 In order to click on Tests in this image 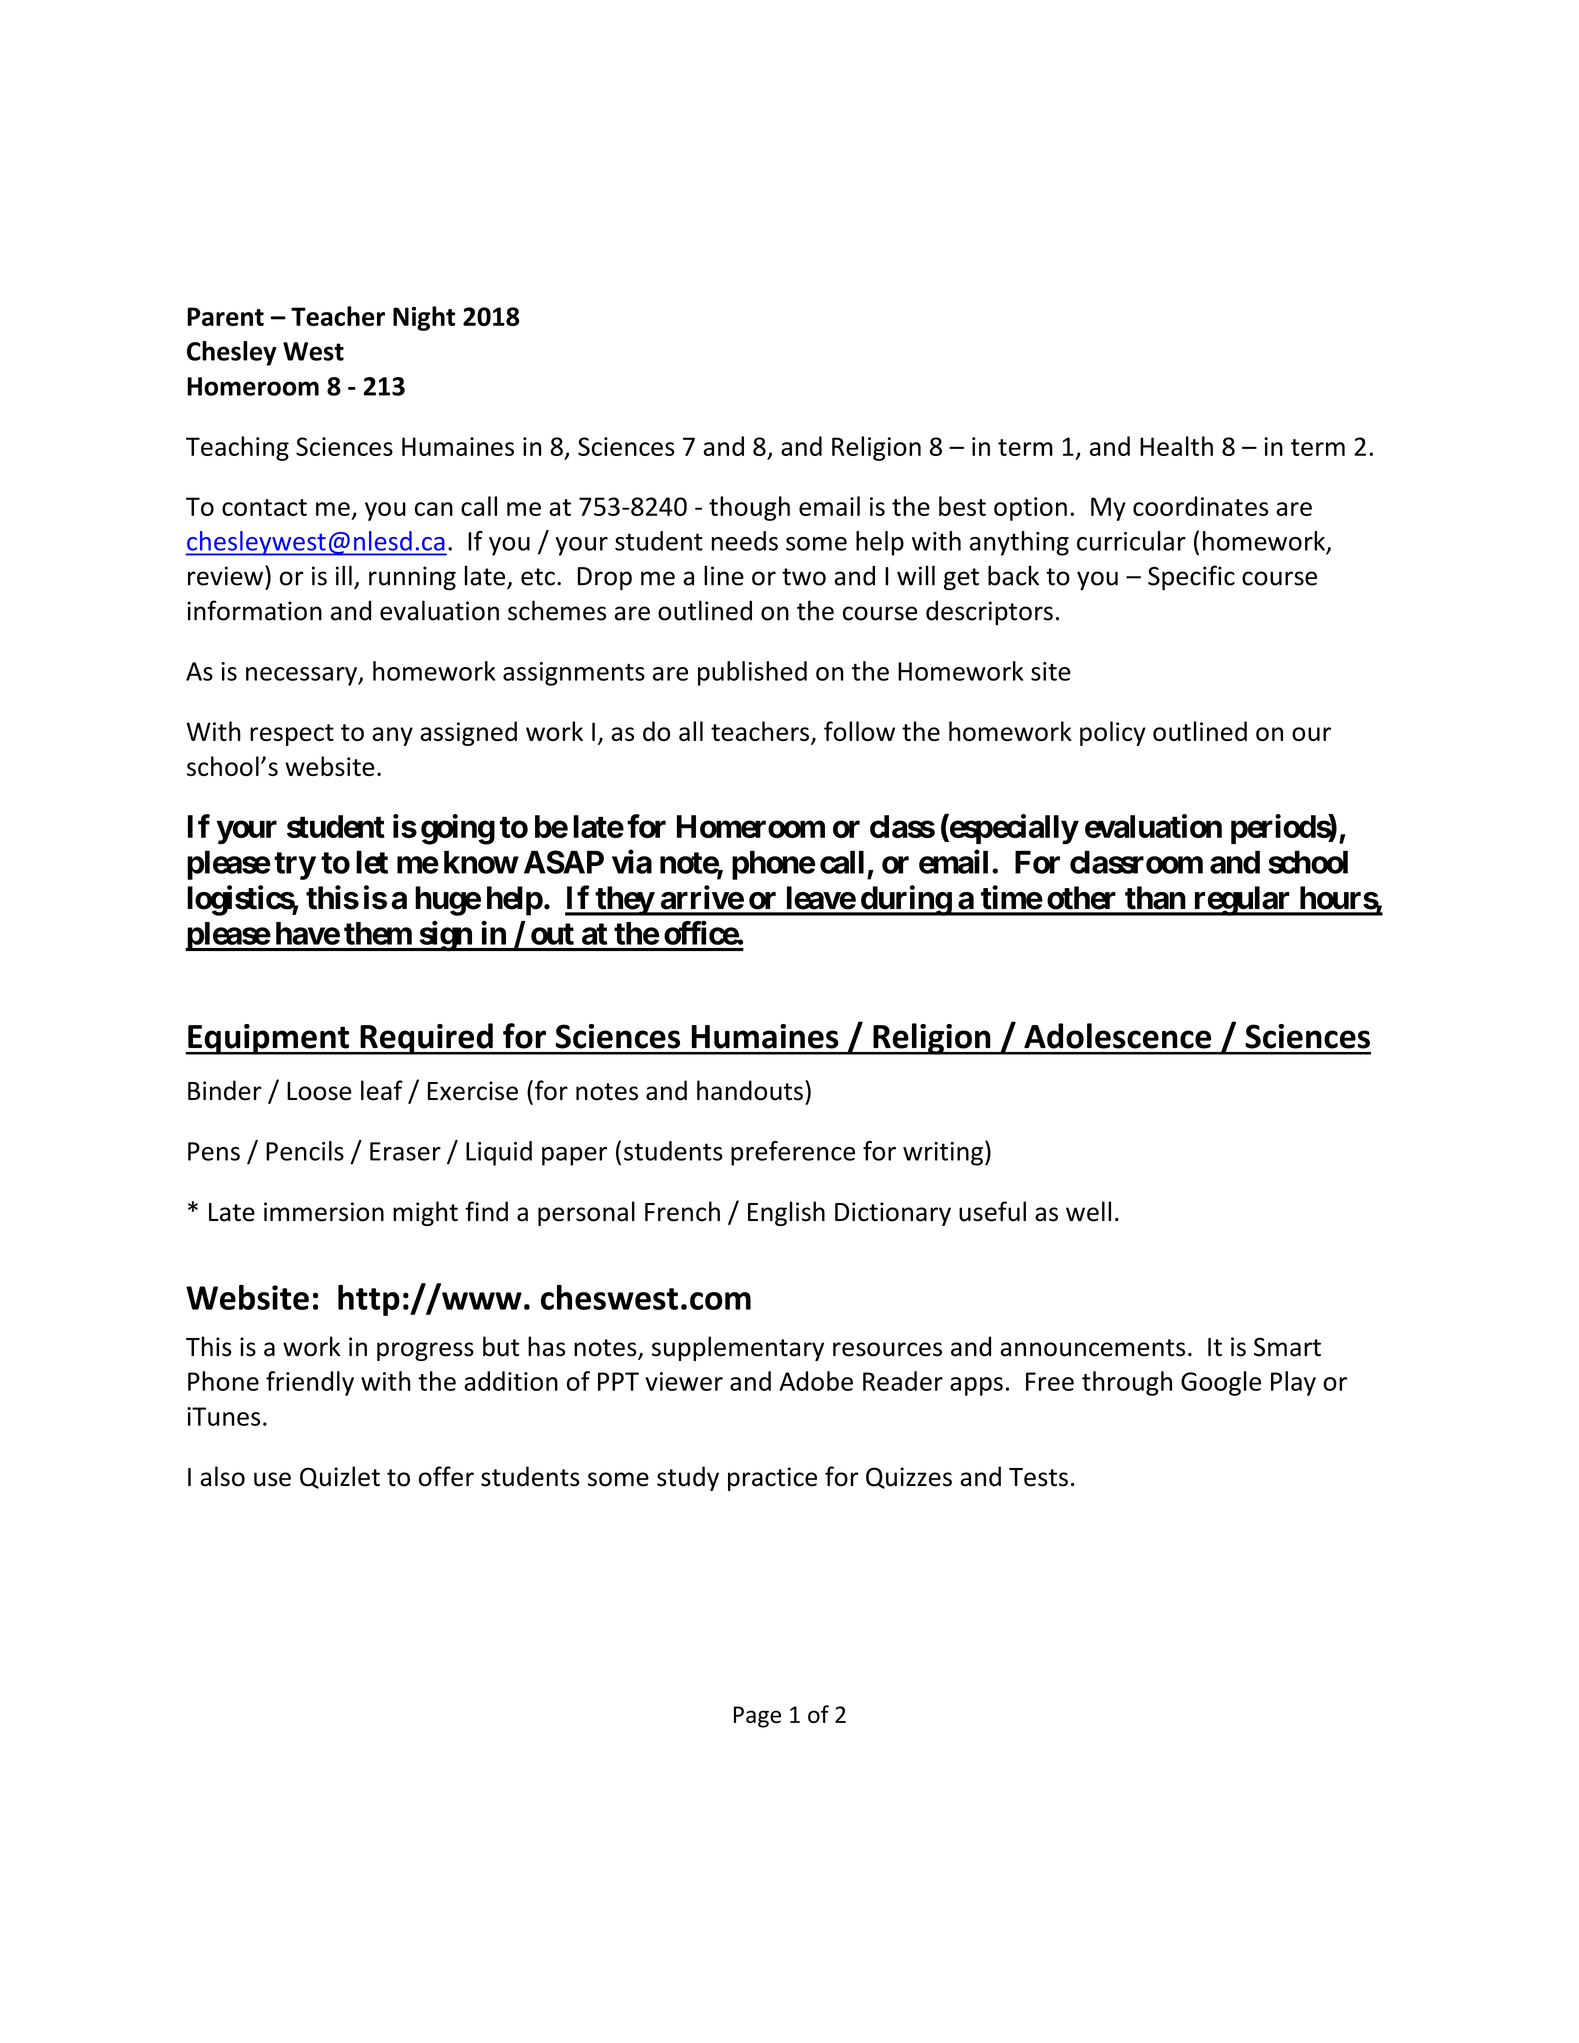, I will do `click(1038, 1477)`.
